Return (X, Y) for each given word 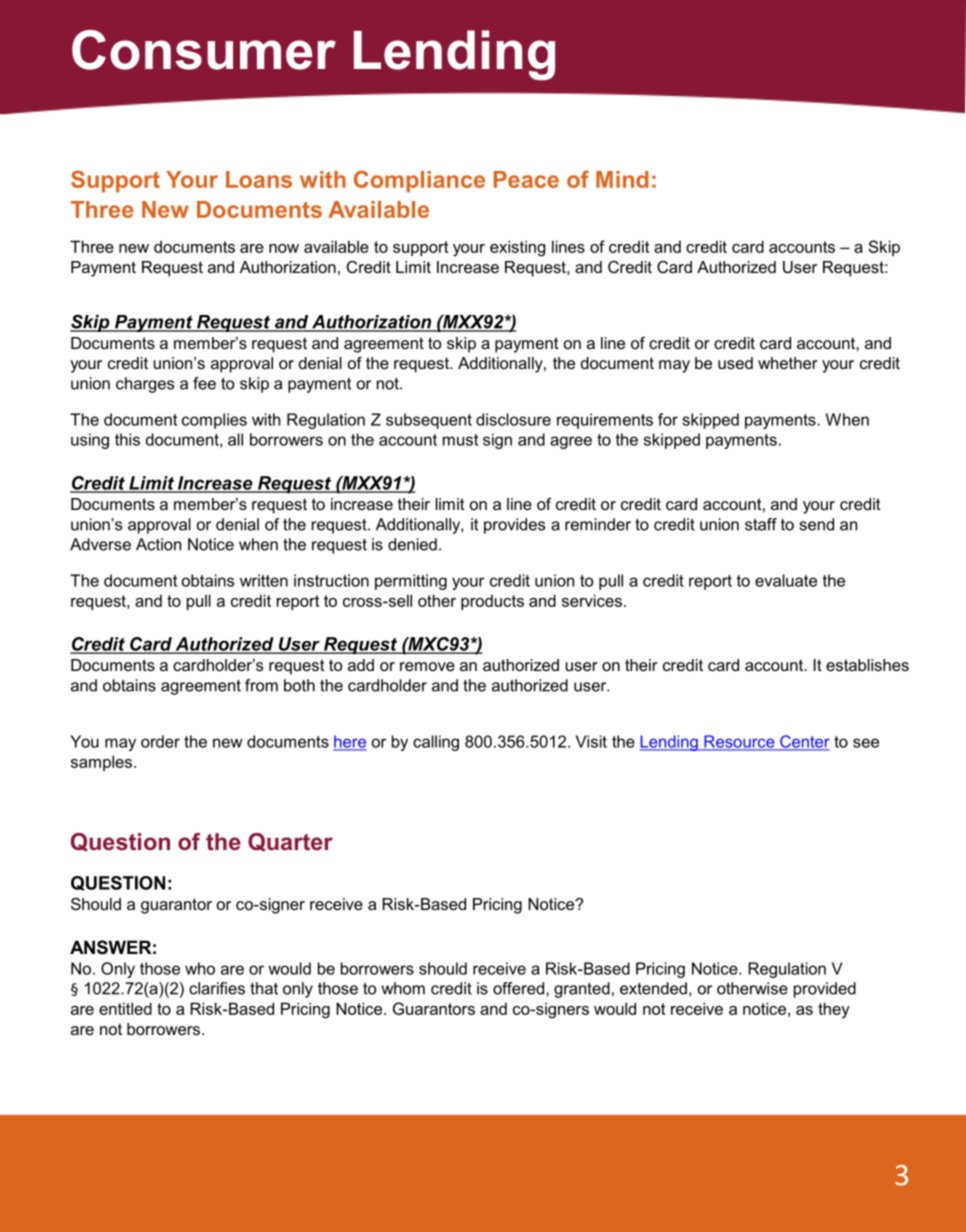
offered (520, 988)
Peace (526, 179)
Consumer (204, 50)
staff (761, 524)
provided (825, 990)
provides (514, 526)
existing (517, 248)
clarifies (217, 988)
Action (158, 544)
